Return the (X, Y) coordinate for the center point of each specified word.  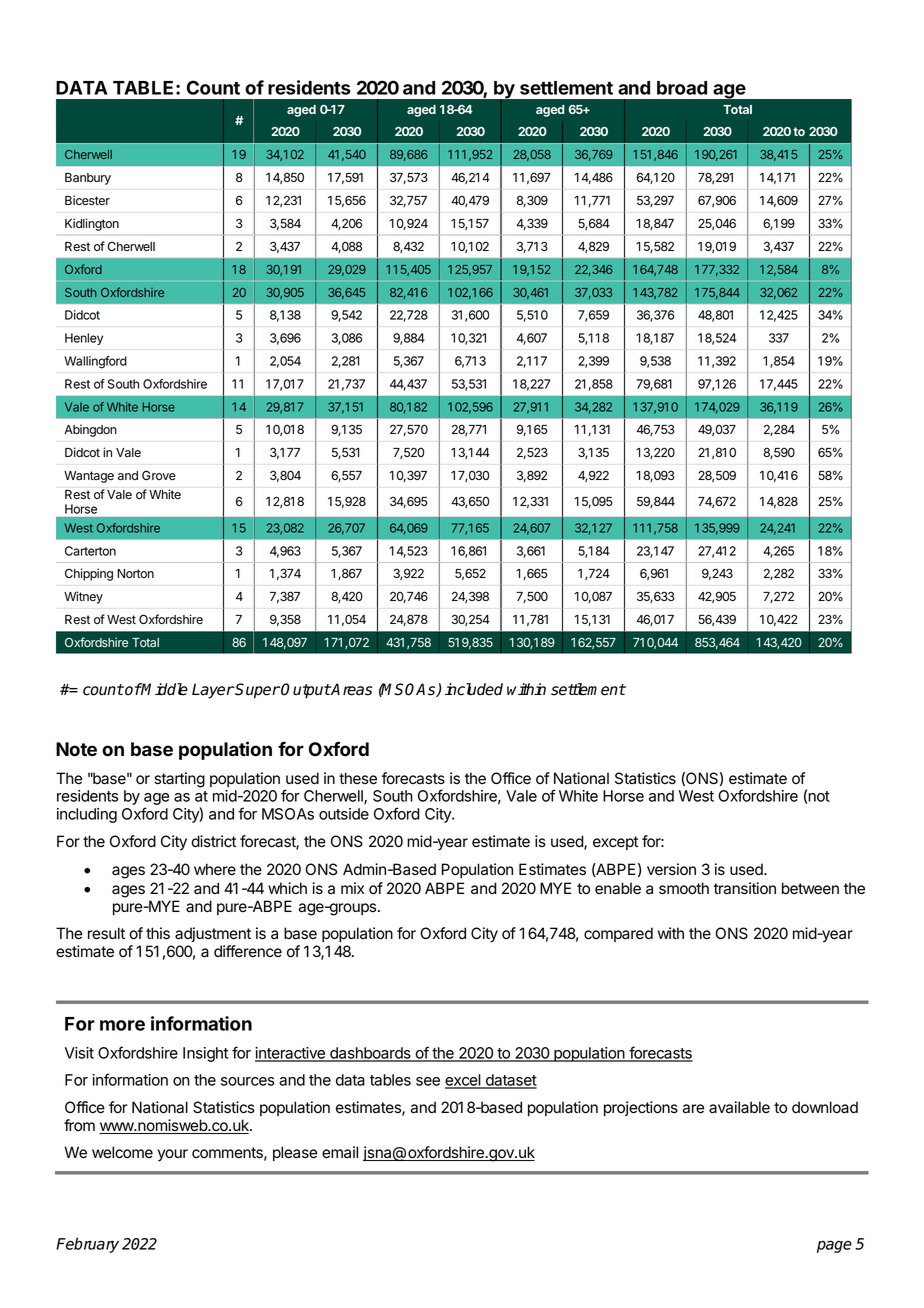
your (173, 1155)
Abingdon (90, 430)
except (615, 843)
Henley (84, 339)
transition (745, 888)
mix (352, 888)
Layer (213, 691)
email (340, 1152)
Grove (159, 475)
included (474, 689)
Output (306, 691)
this (158, 933)
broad (682, 88)
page (834, 1246)
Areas (351, 689)
